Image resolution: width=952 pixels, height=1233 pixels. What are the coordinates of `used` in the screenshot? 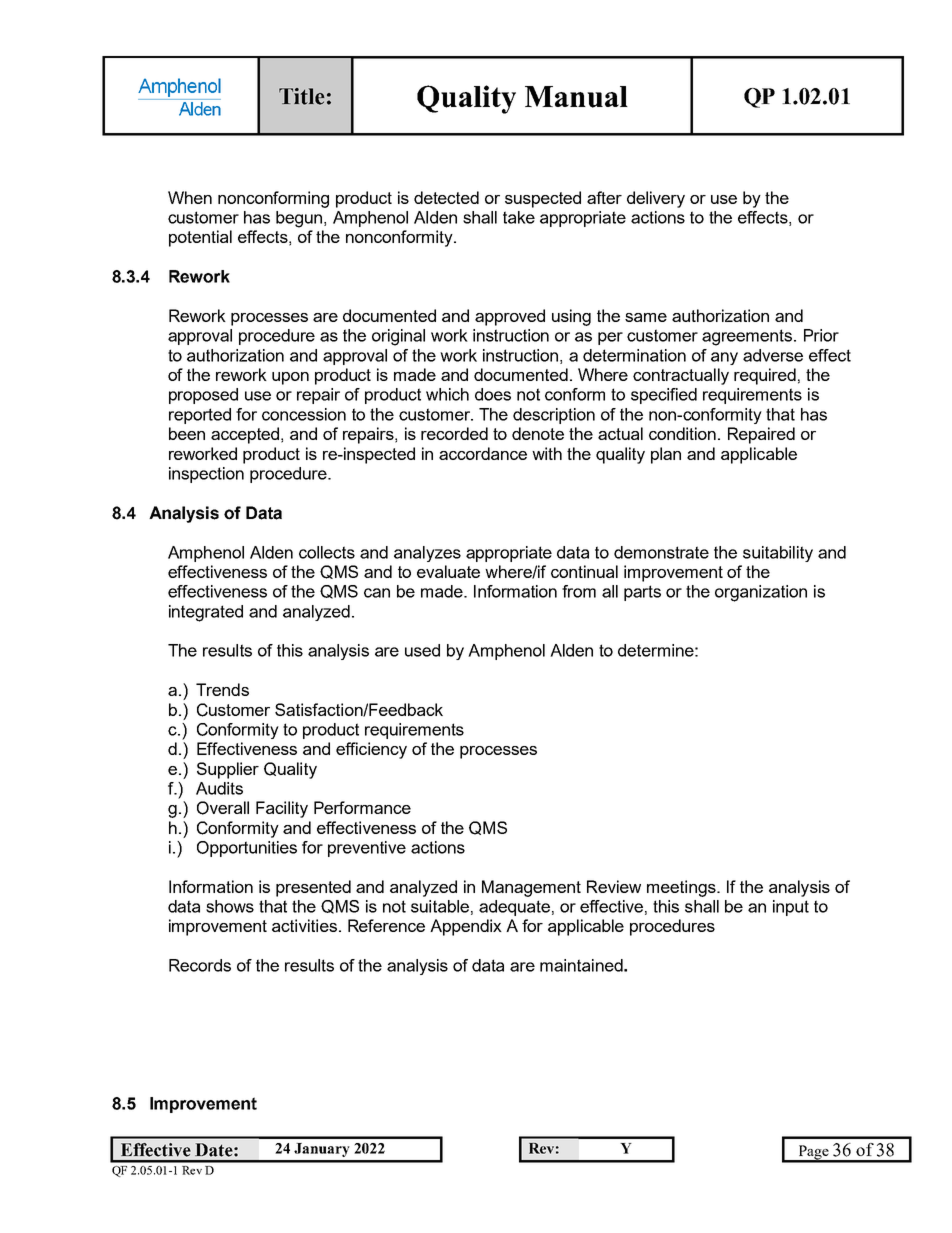 It's located at (422, 650).
